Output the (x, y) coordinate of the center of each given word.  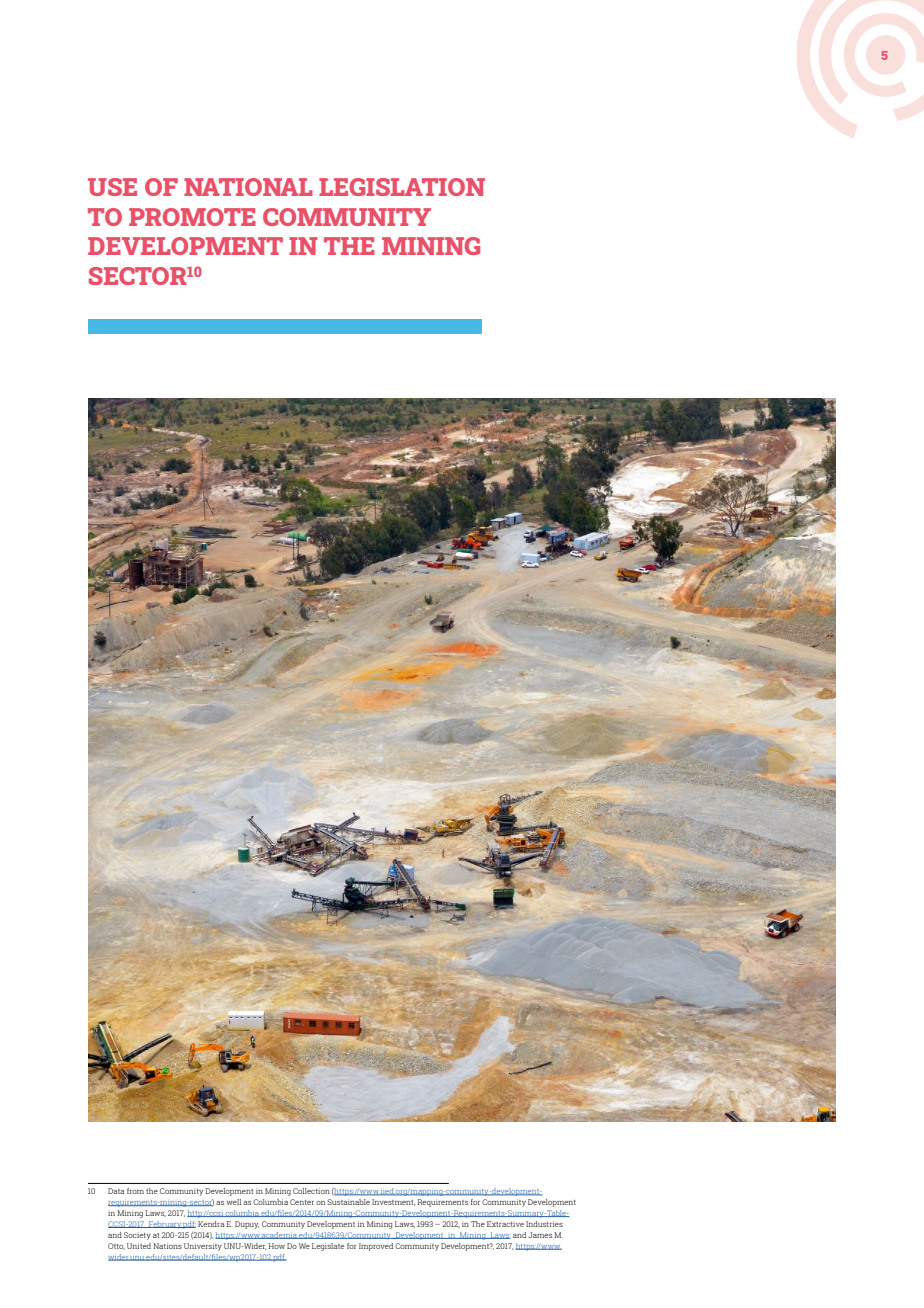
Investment (393, 1202)
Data (116, 1191)
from (135, 1191)
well (233, 1202)
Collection (311, 1191)
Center (302, 1202)
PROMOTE (192, 217)
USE (112, 187)
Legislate (328, 1247)
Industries (544, 1224)
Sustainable (348, 1202)
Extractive (505, 1224)
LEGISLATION (402, 187)
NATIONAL (248, 187)
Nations (167, 1246)
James (540, 1235)
